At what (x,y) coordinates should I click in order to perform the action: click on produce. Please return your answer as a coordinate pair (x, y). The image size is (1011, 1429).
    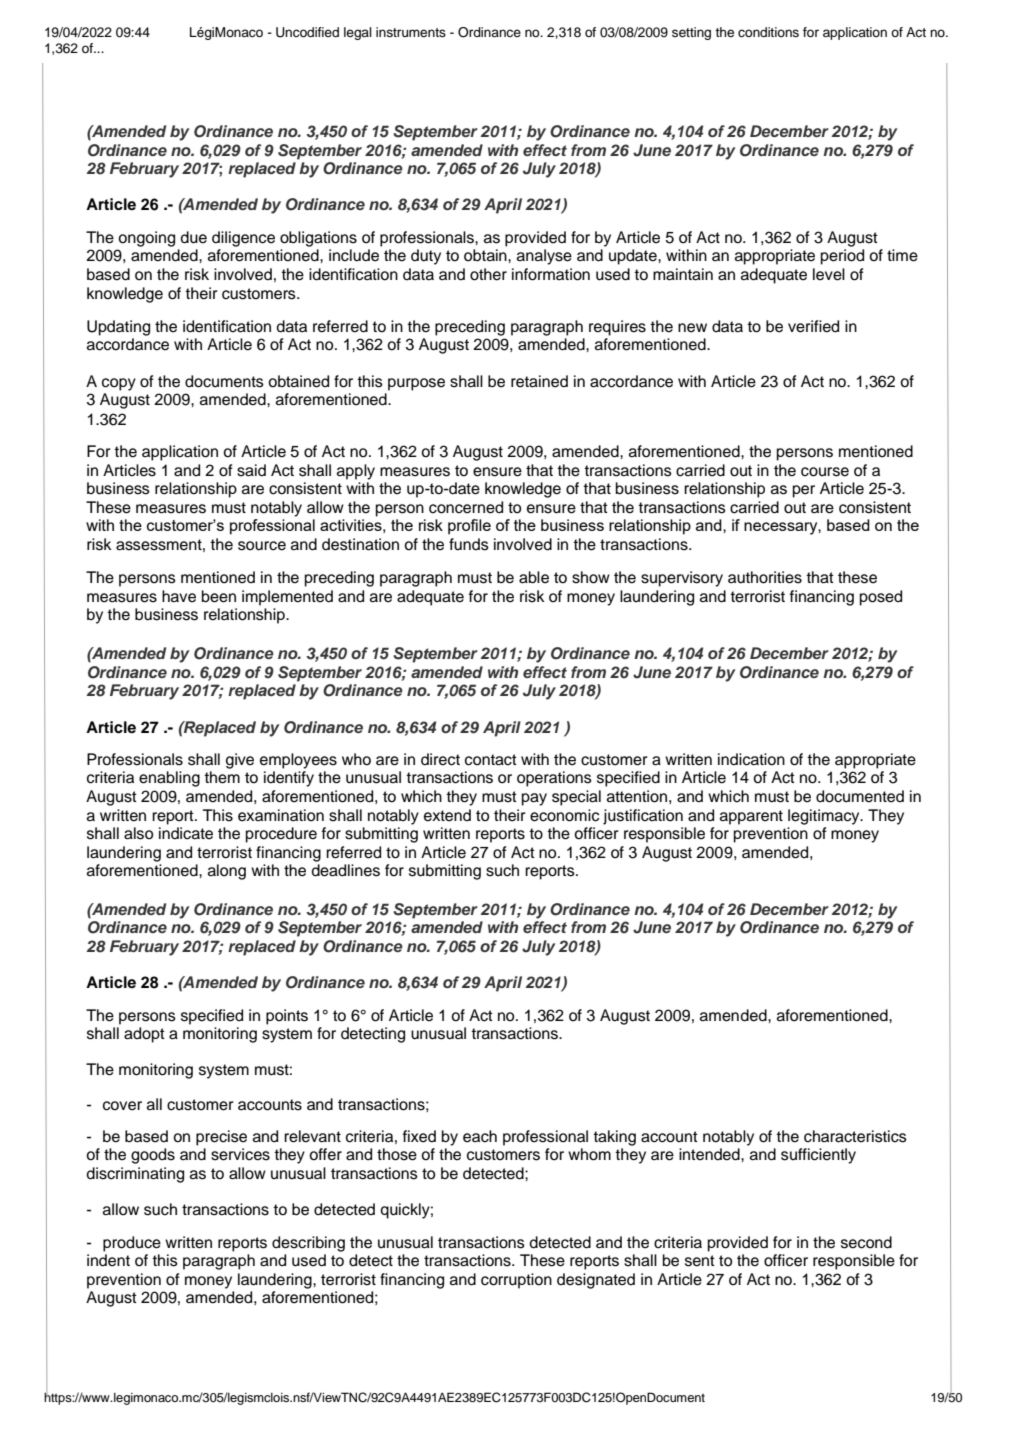
    Looking at the image, I should click on (132, 1244).
